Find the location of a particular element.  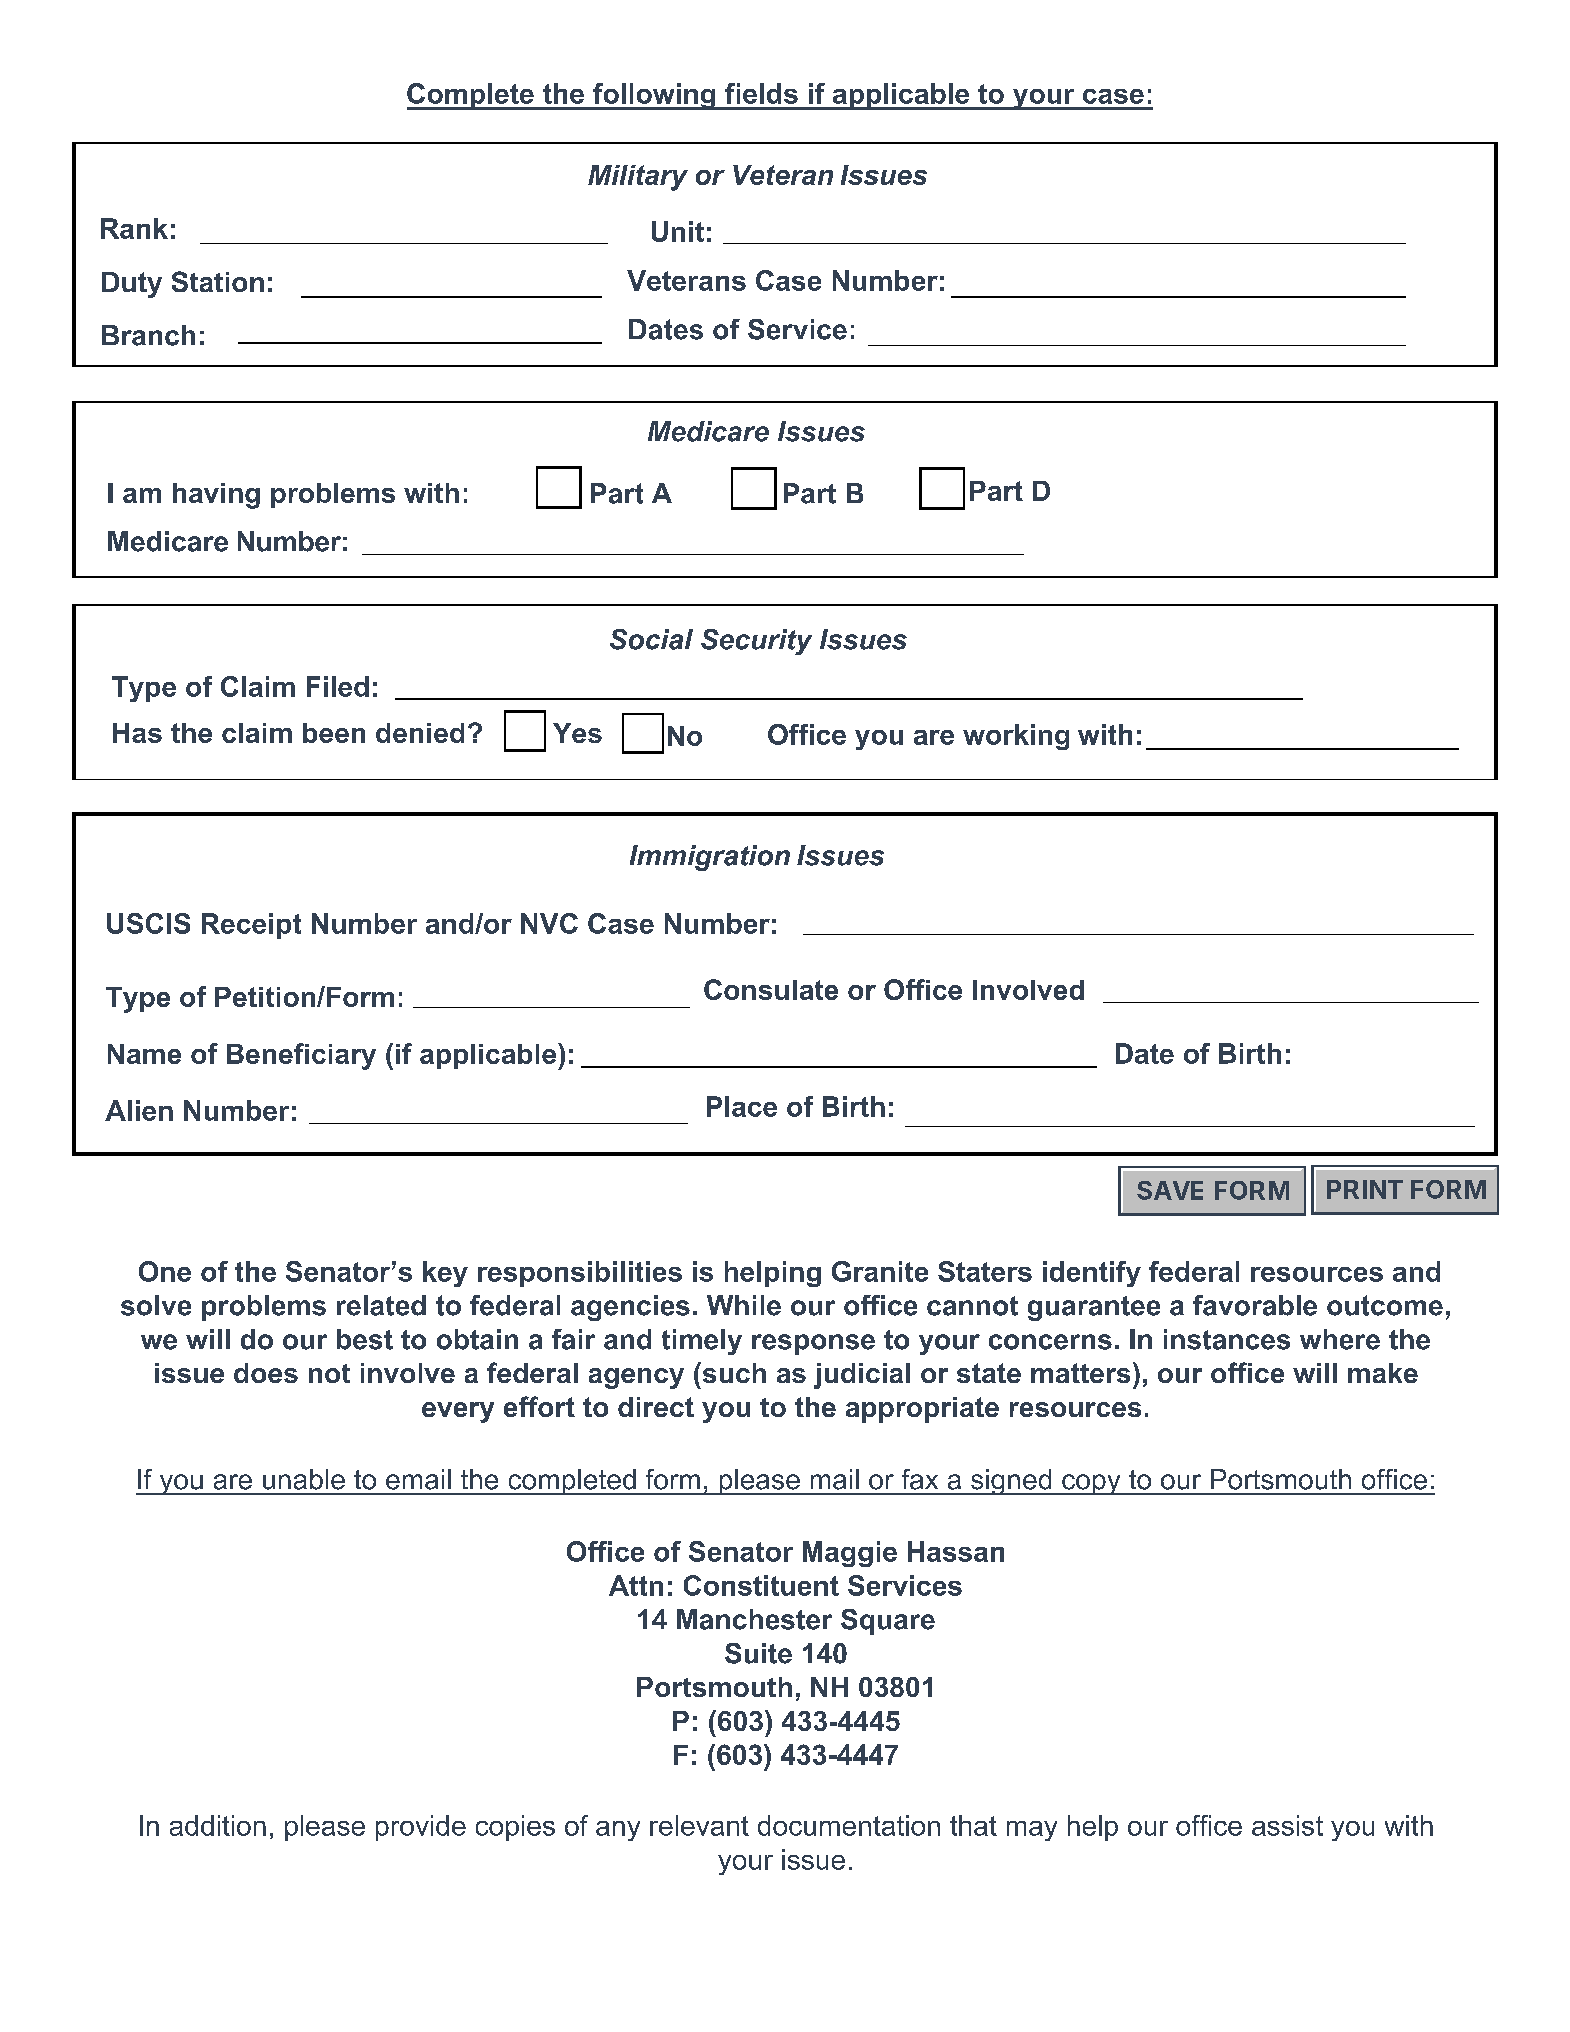

relevant is located at coordinates (699, 1825).
